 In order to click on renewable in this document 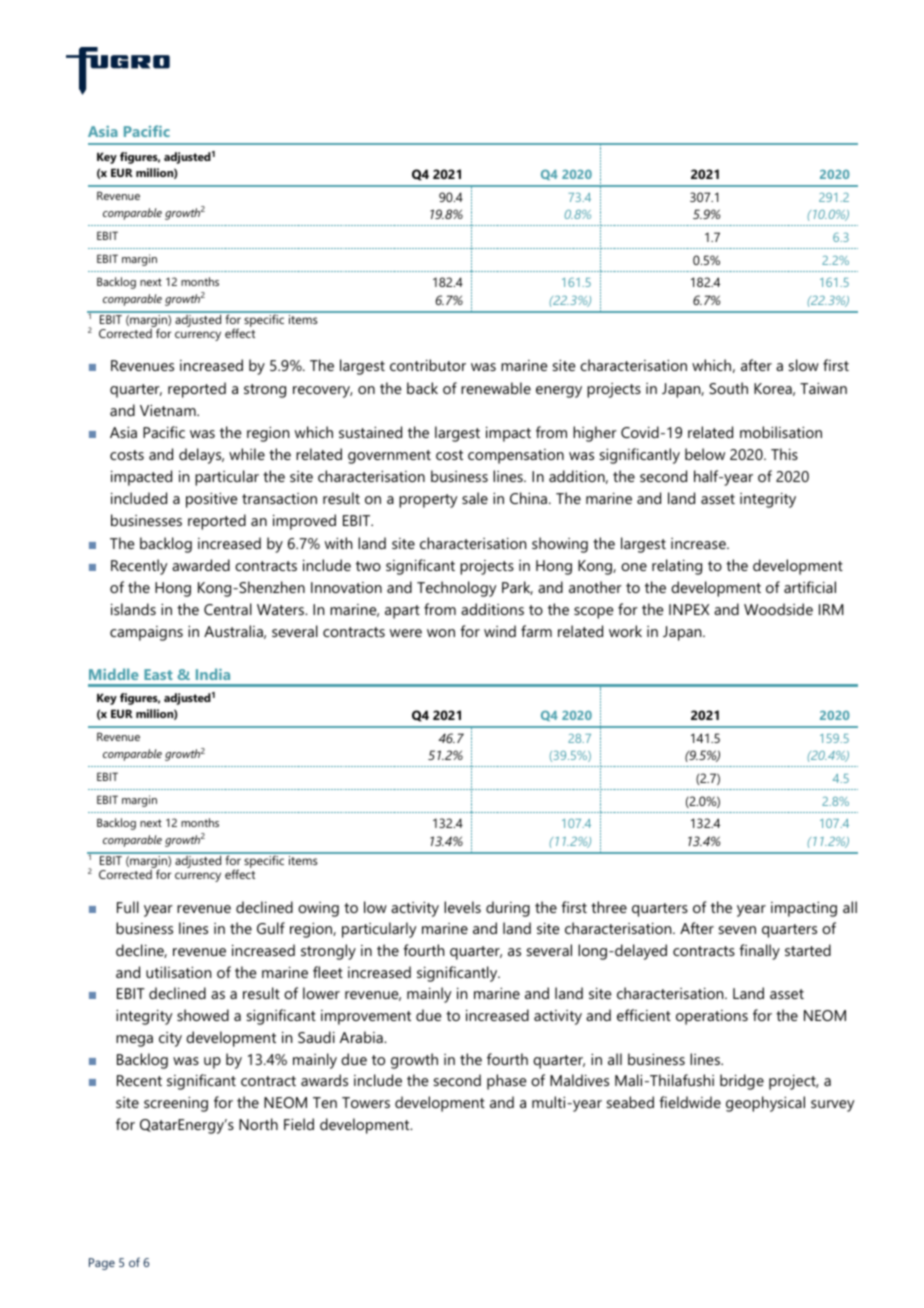, I will do `click(496, 388)`.
